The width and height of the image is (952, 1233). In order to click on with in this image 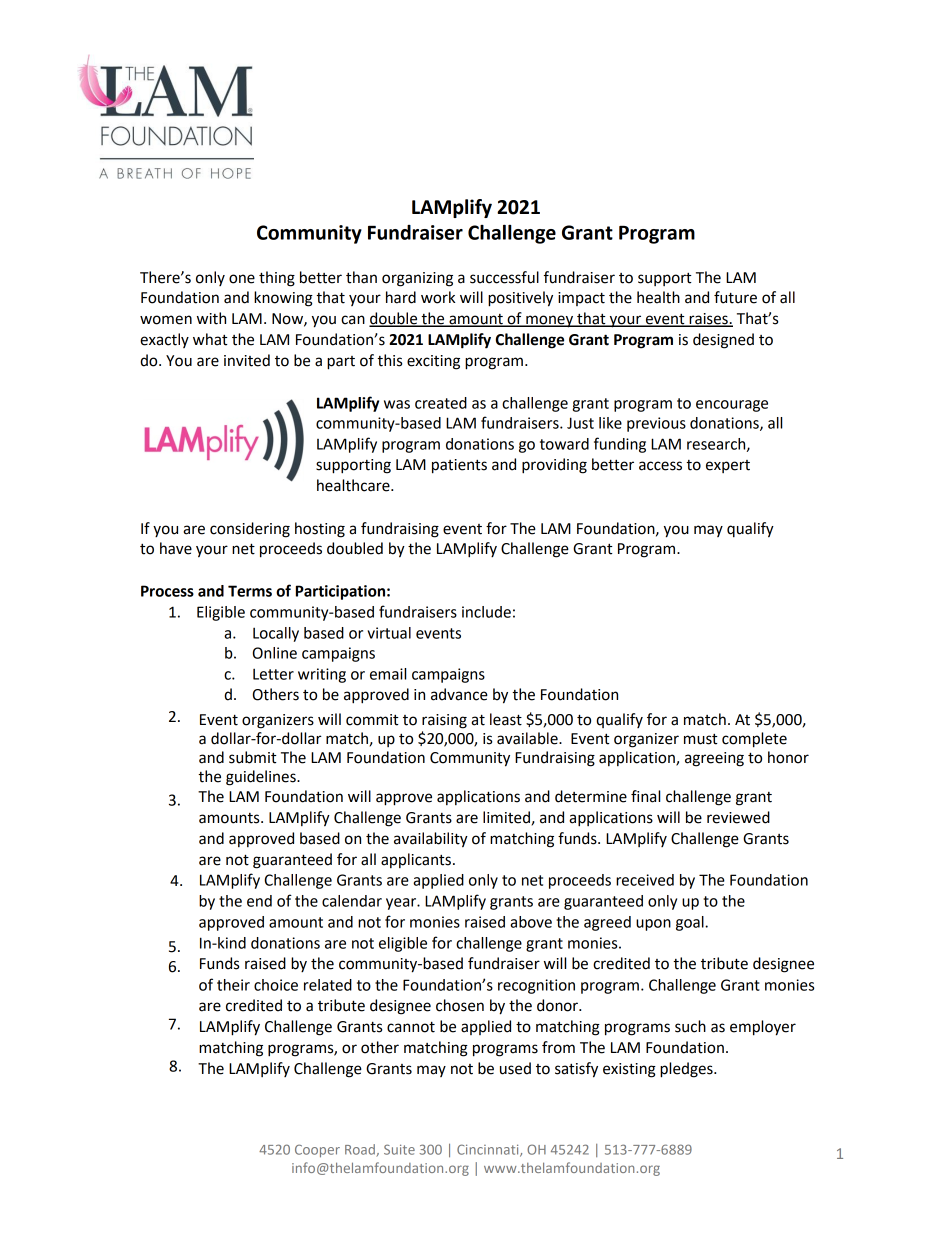, I will do `click(211, 318)`.
